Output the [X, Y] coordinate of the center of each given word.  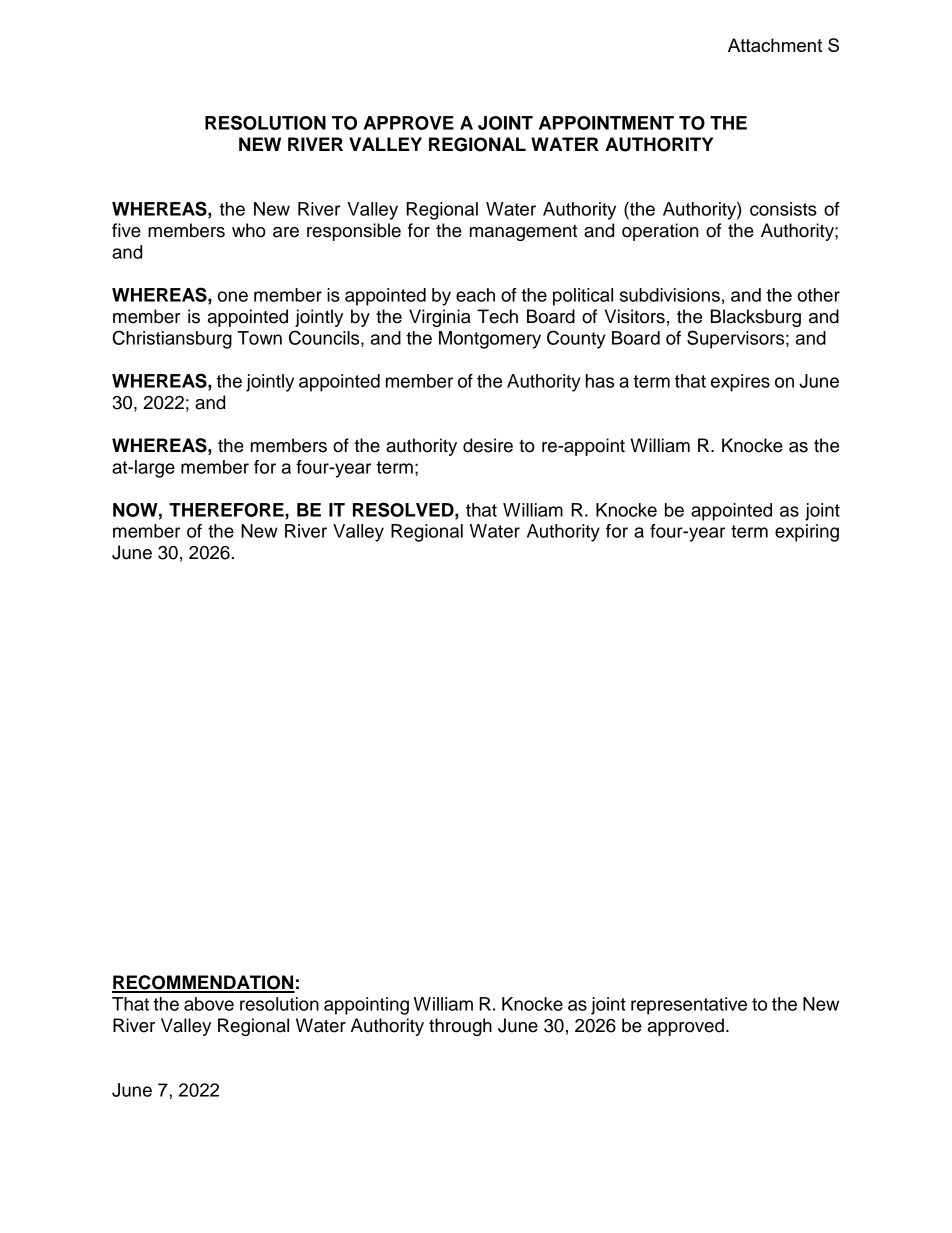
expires [740, 383]
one [232, 296]
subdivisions [670, 295]
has [600, 381]
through [460, 1027]
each [475, 295]
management [523, 233]
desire [488, 445]
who [249, 230]
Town [259, 338]
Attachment [775, 45]
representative [689, 1006]
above [209, 1004]
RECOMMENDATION [203, 983]
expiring [807, 533]
